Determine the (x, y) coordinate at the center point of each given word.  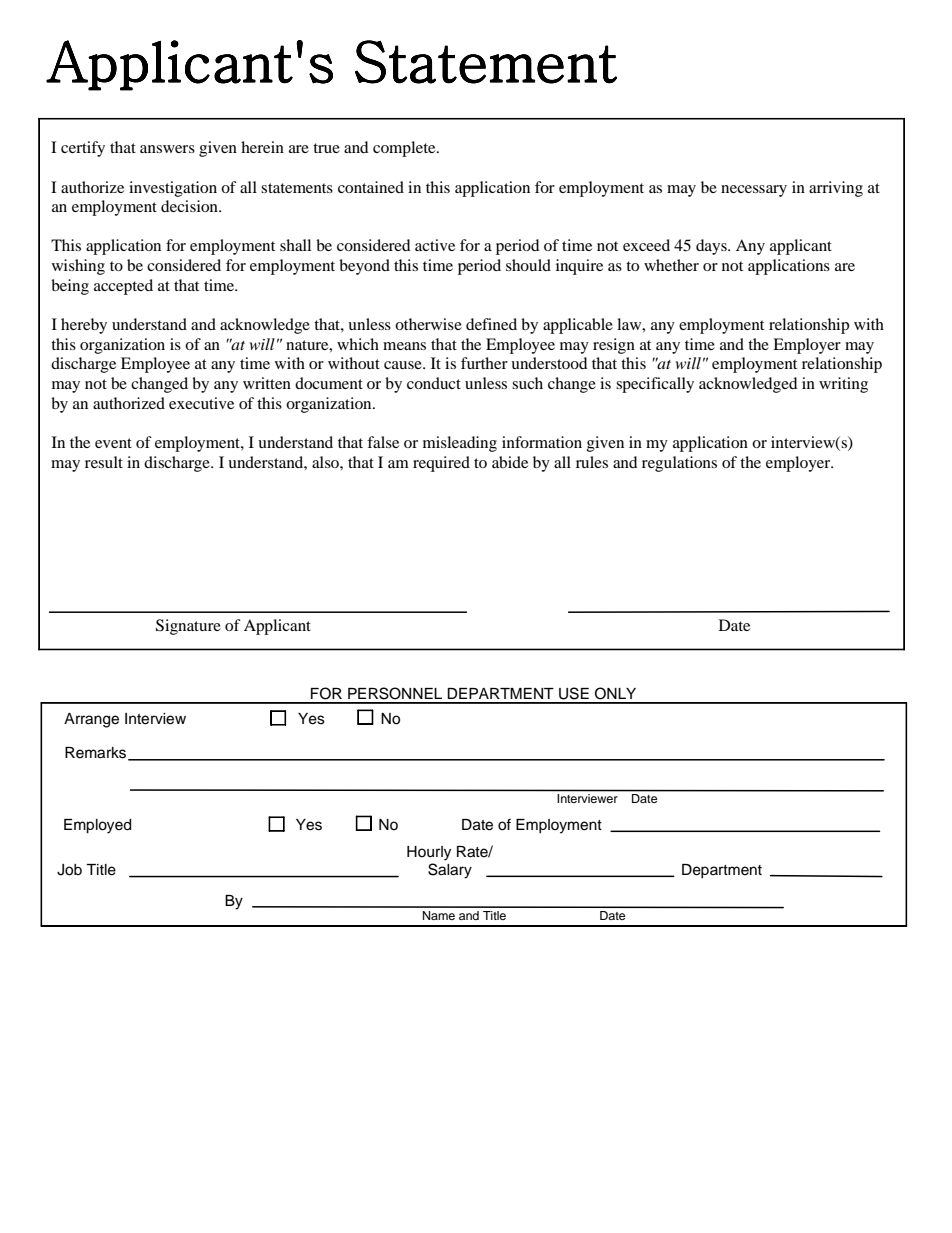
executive (201, 403)
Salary (450, 871)
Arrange (91, 720)
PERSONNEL (395, 693)
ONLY (615, 693)
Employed (97, 826)
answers (167, 149)
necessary (754, 191)
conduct (434, 383)
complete (405, 149)
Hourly (429, 853)
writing (843, 385)
